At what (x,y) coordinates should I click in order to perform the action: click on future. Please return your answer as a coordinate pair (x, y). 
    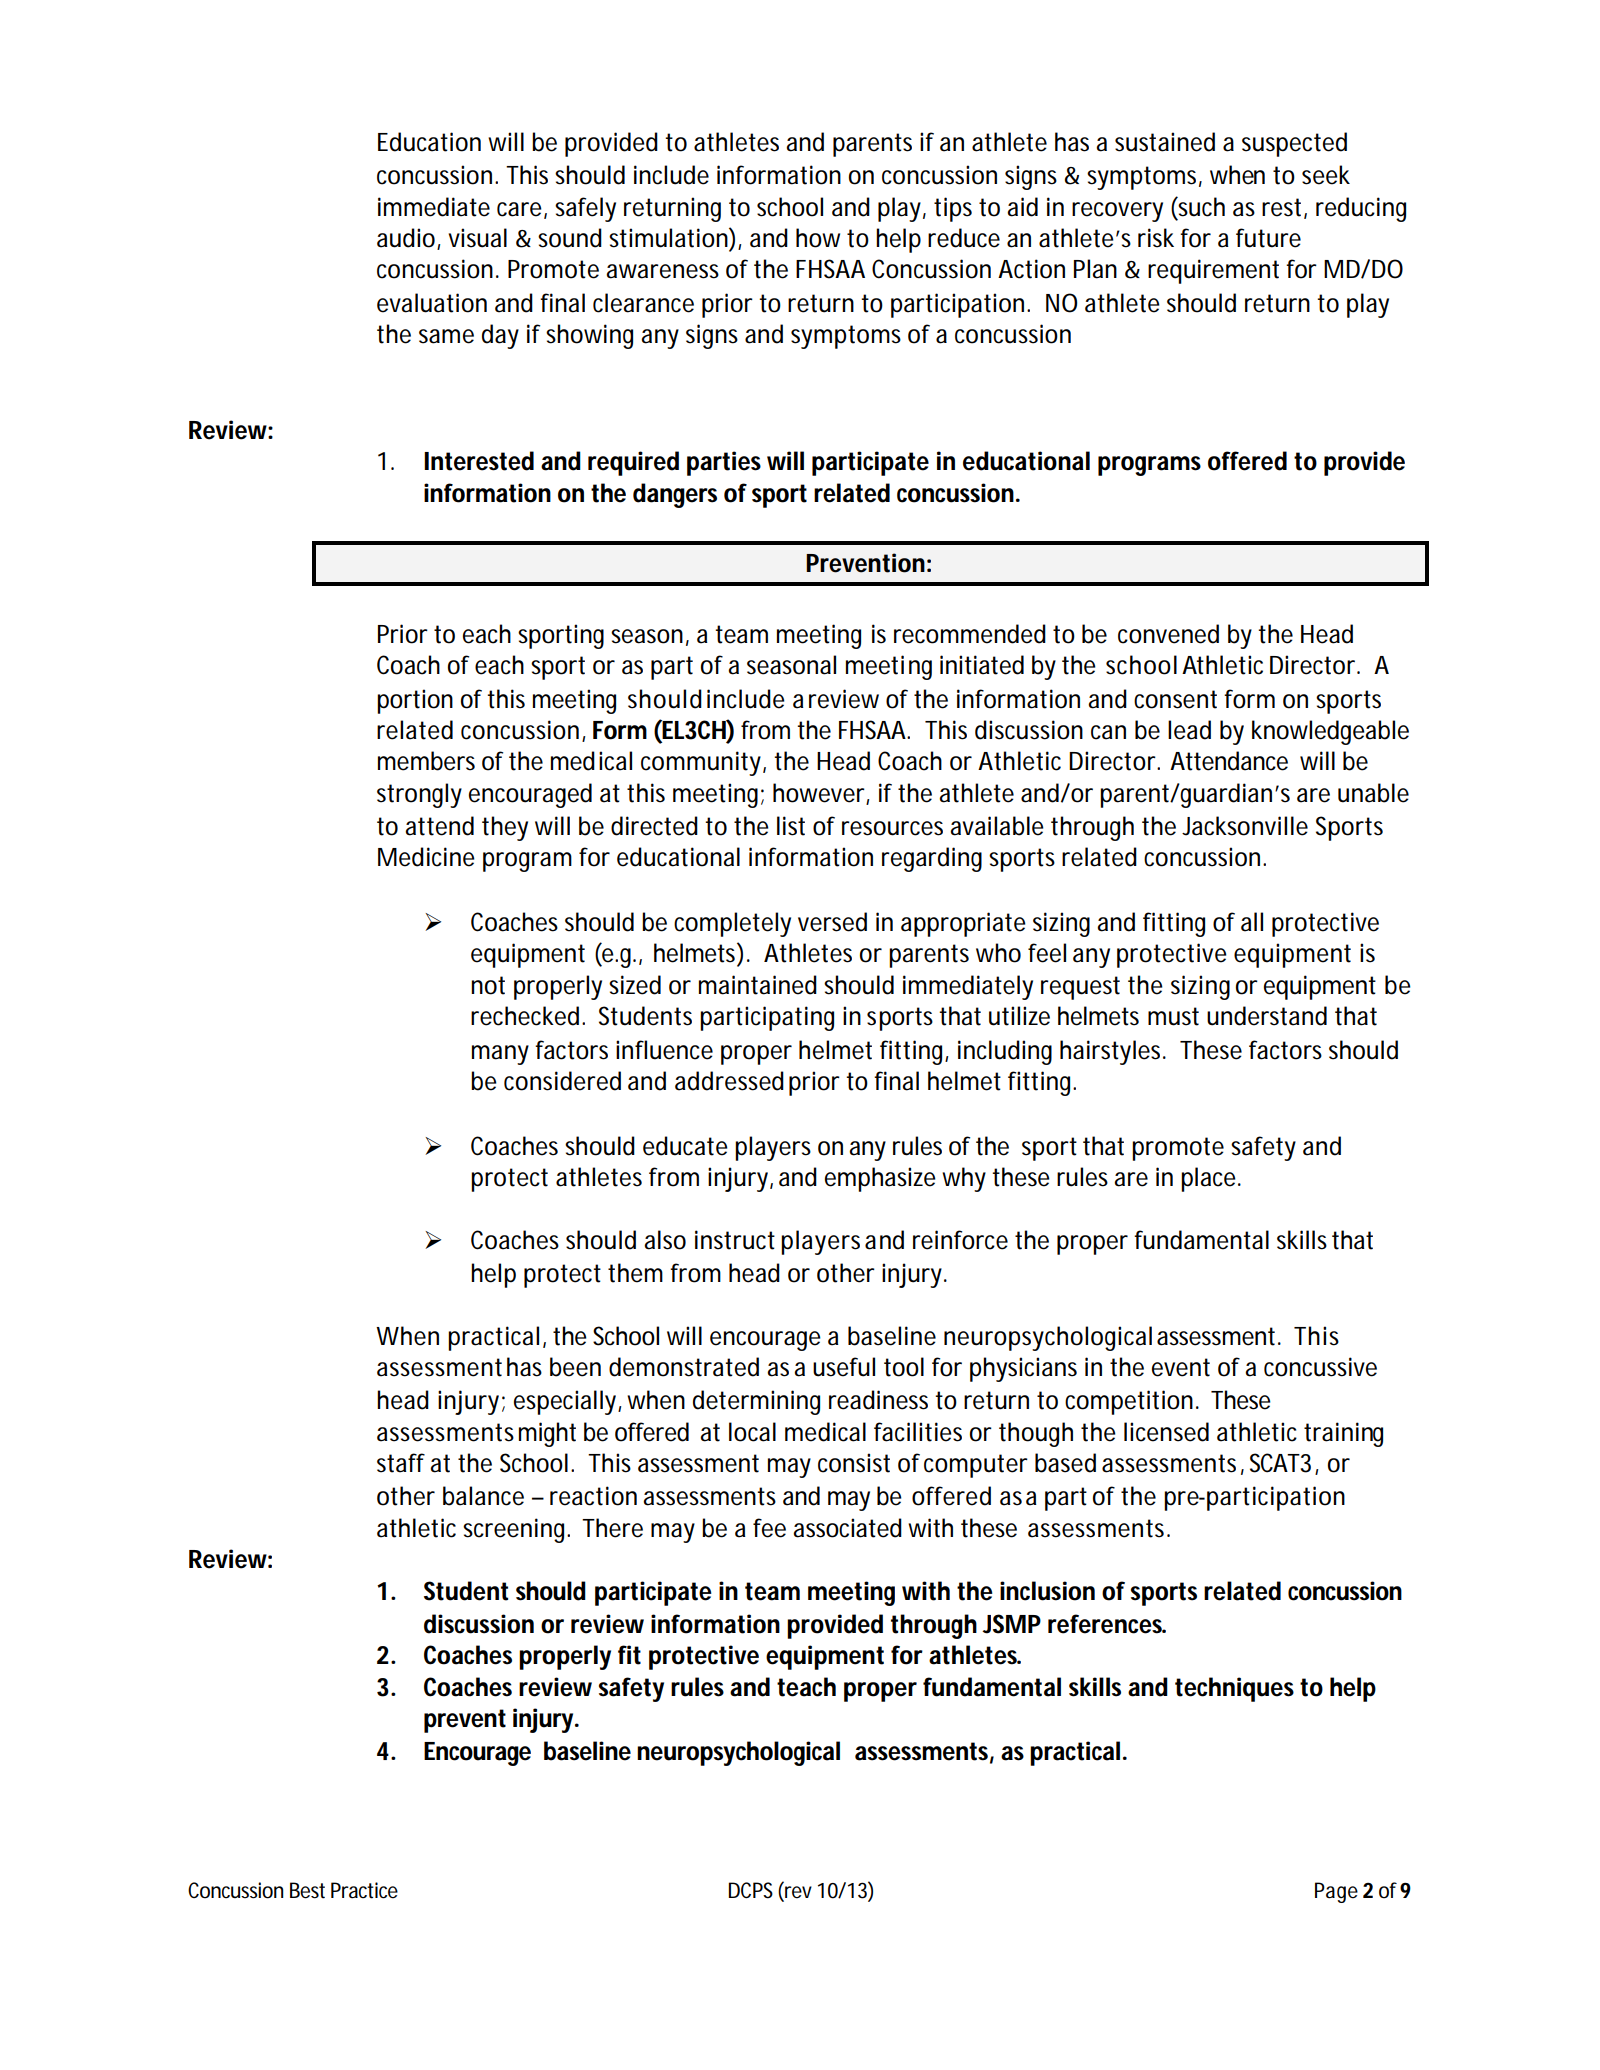
    Looking at the image, I should click on (1268, 238).
